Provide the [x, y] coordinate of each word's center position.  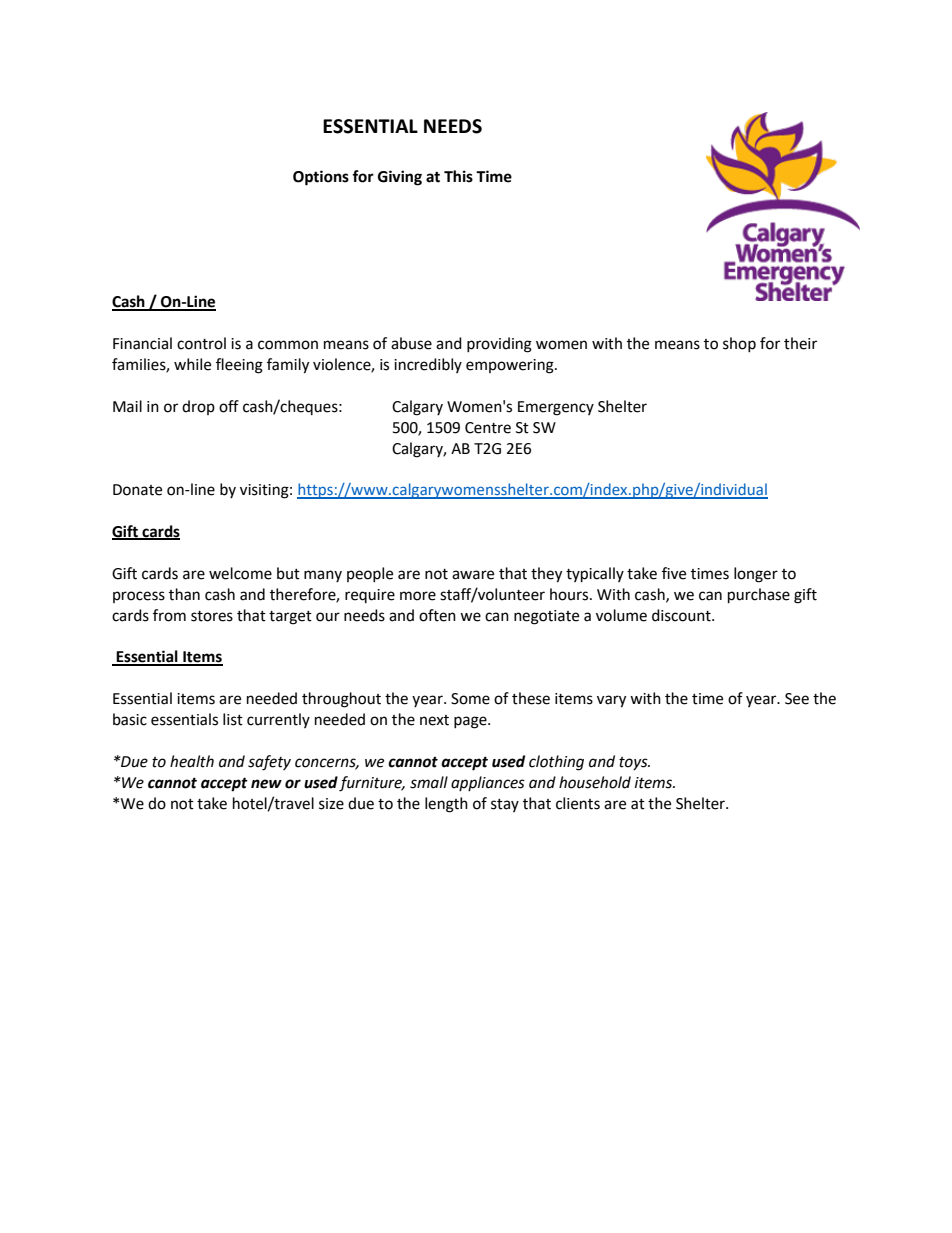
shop [739, 344]
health [192, 761]
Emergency [556, 408]
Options [321, 178]
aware [473, 575]
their [800, 343]
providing [499, 345]
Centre [488, 428]
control [201, 343]
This [458, 176]
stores [212, 616]
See [797, 699]
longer [756, 575]
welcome [240, 573]
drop [198, 407]
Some [470, 699]
